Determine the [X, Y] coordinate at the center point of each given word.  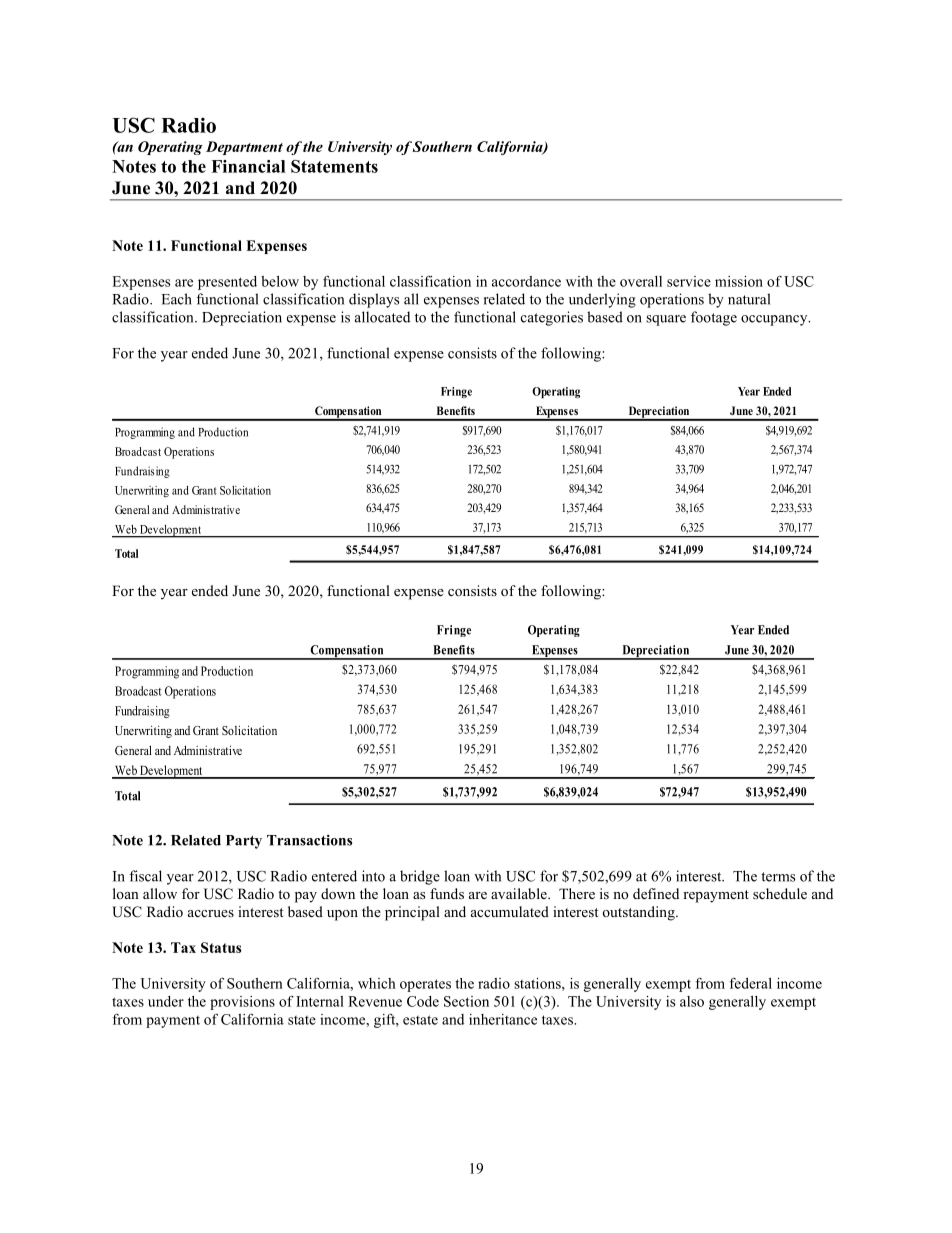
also [692, 1001]
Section [466, 1001]
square [666, 320]
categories [552, 318]
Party [244, 842]
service [689, 281]
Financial [248, 166]
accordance [526, 281]
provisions [242, 1003]
